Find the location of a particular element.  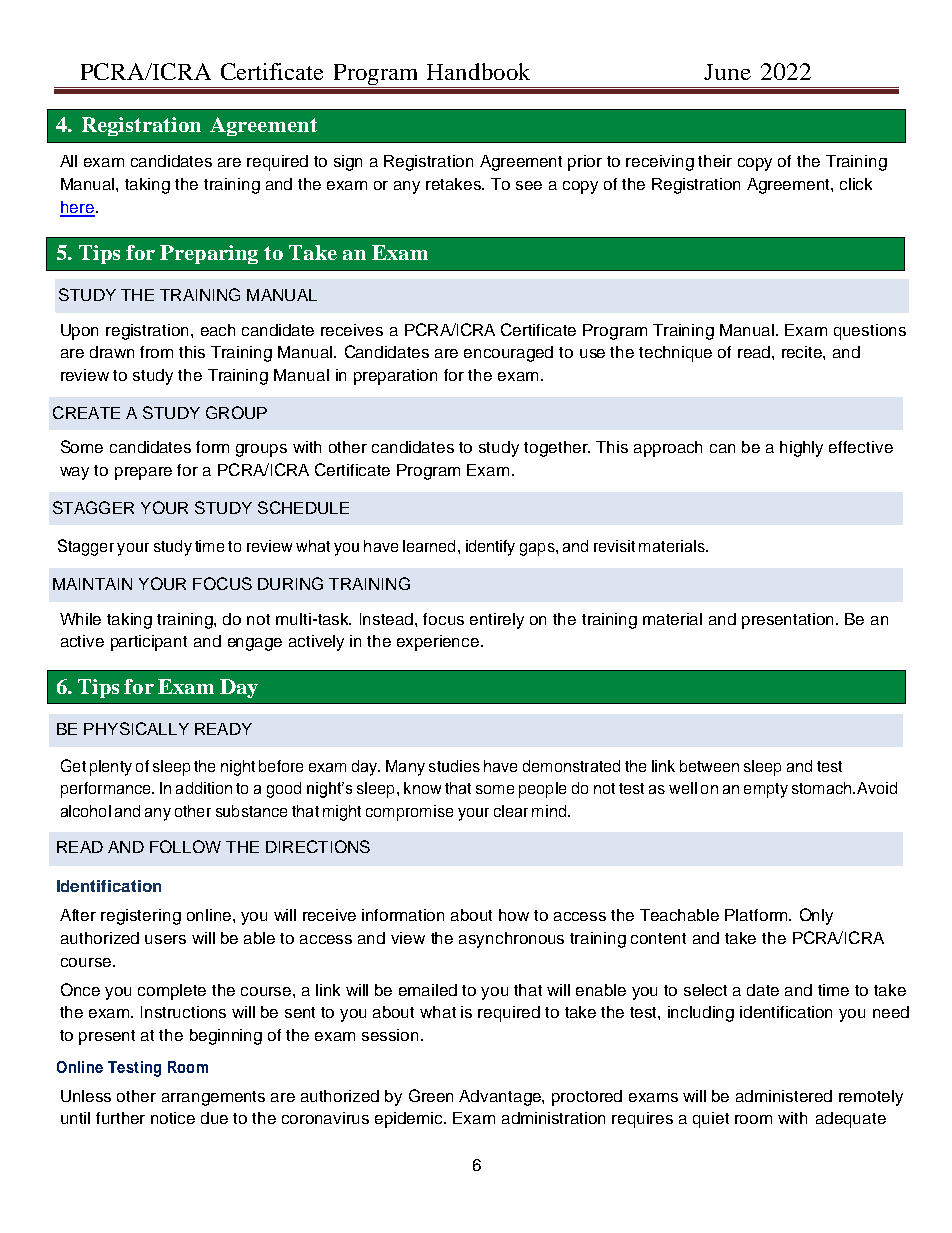

Handbook is located at coordinates (478, 71).
